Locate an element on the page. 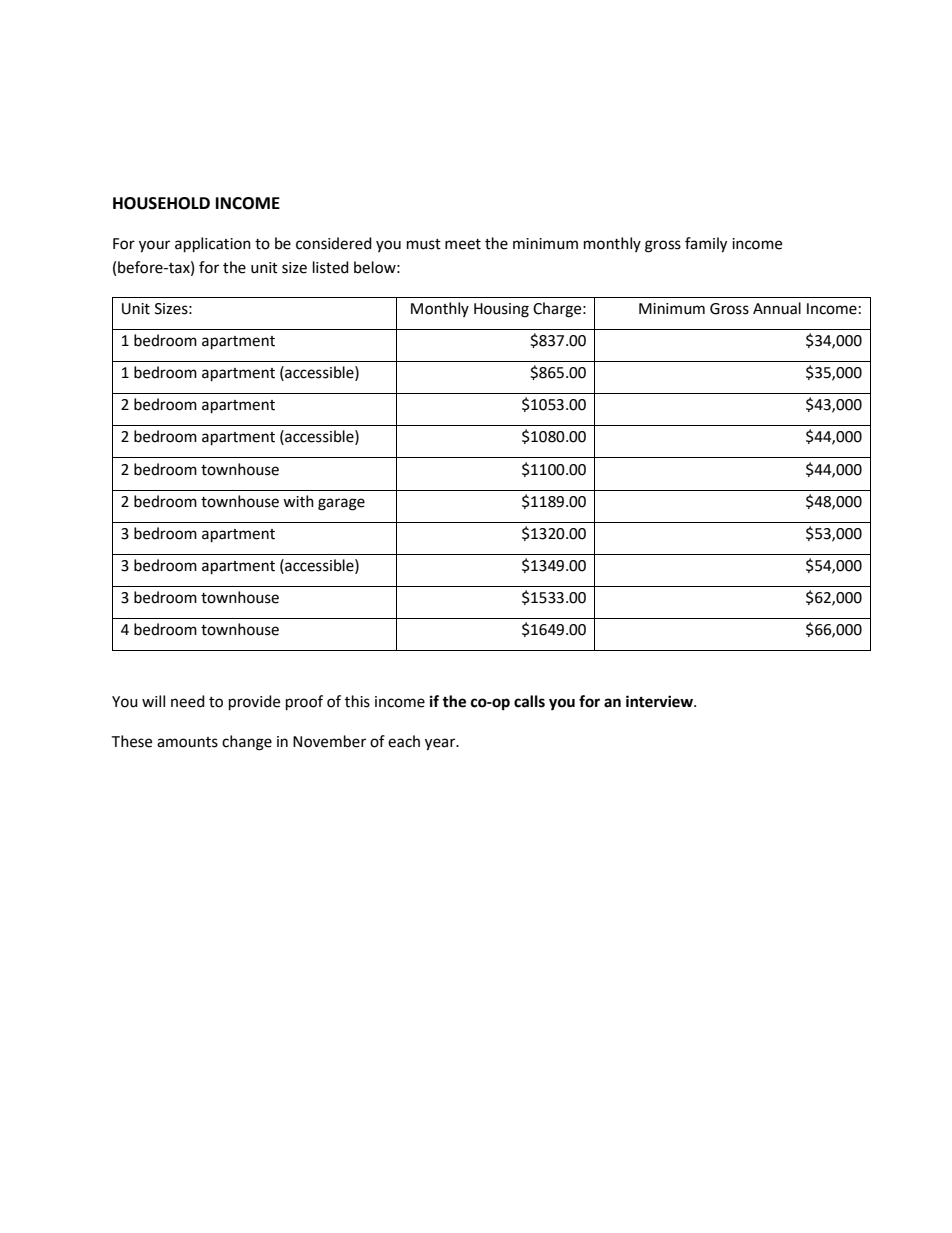 The height and width of the page is (1233, 952). this is located at coordinates (357, 701).
